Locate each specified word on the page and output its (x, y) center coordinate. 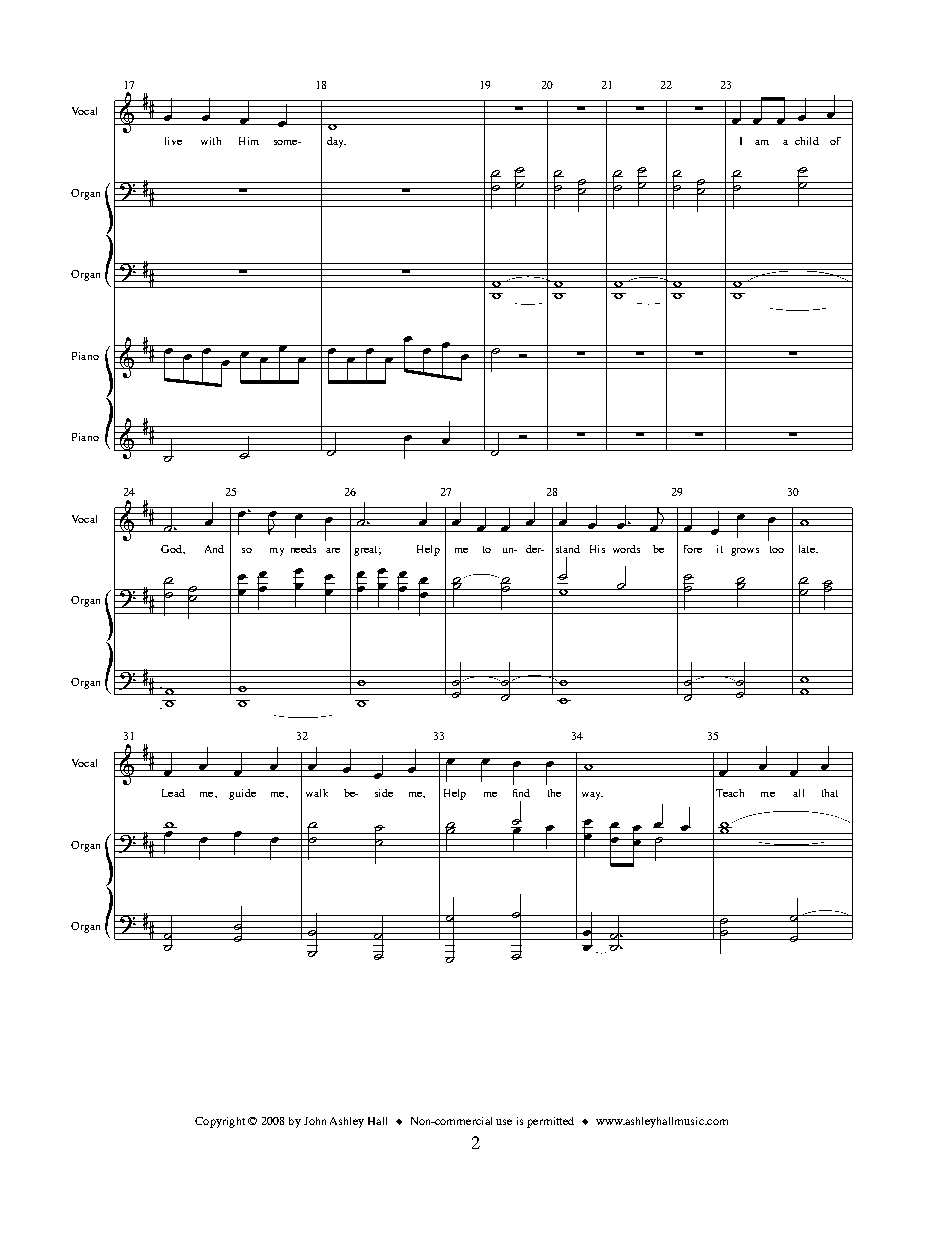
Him (249, 141)
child (807, 141)
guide (242, 794)
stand (568, 549)
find (521, 793)
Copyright (220, 1122)
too (777, 549)
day (336, 142)
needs (303, 549)
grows (745, 552)
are (333, 550)
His (597, 549)
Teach (730, 793)
